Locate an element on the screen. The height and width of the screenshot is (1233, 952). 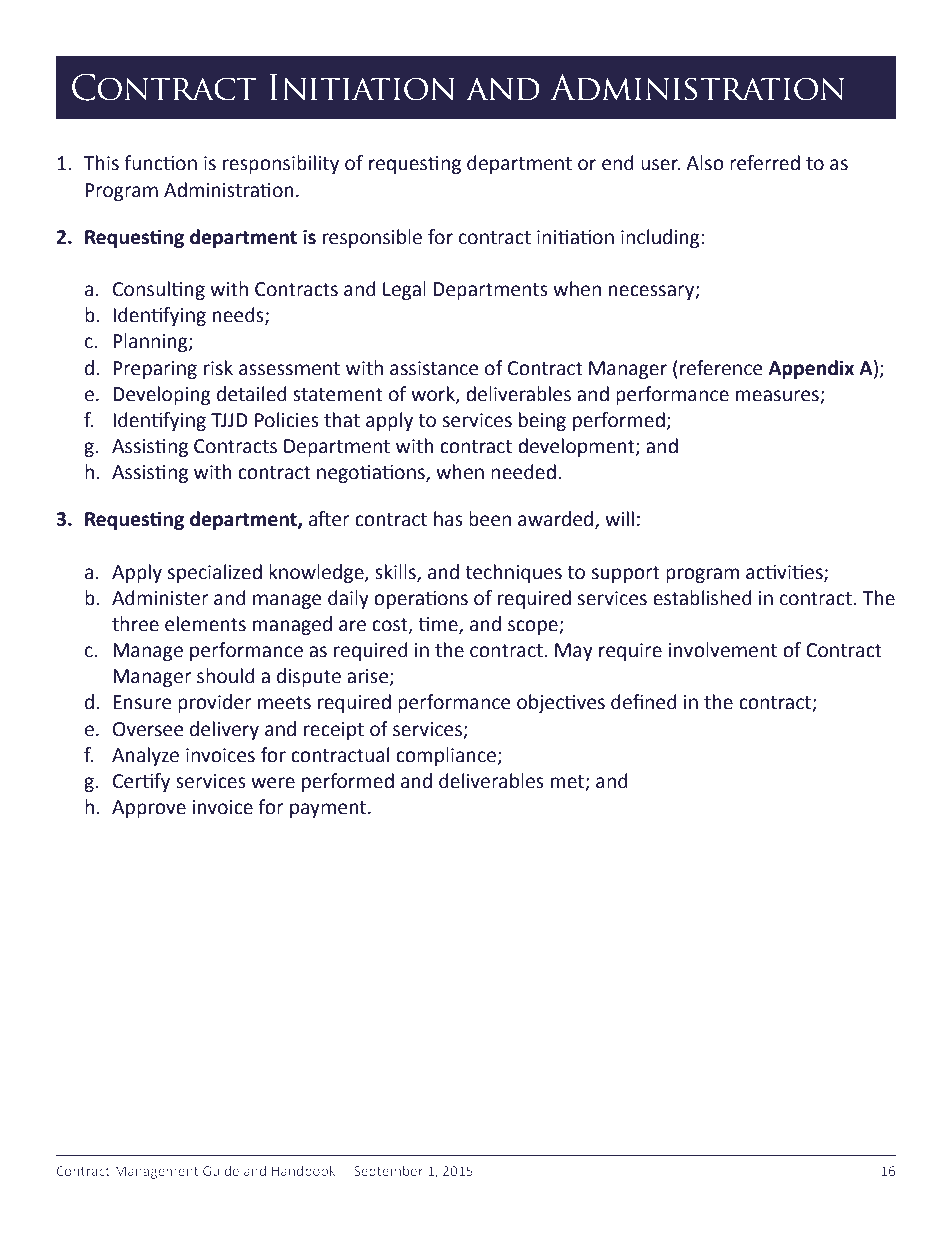
should is located at coordinates (226, 676).
